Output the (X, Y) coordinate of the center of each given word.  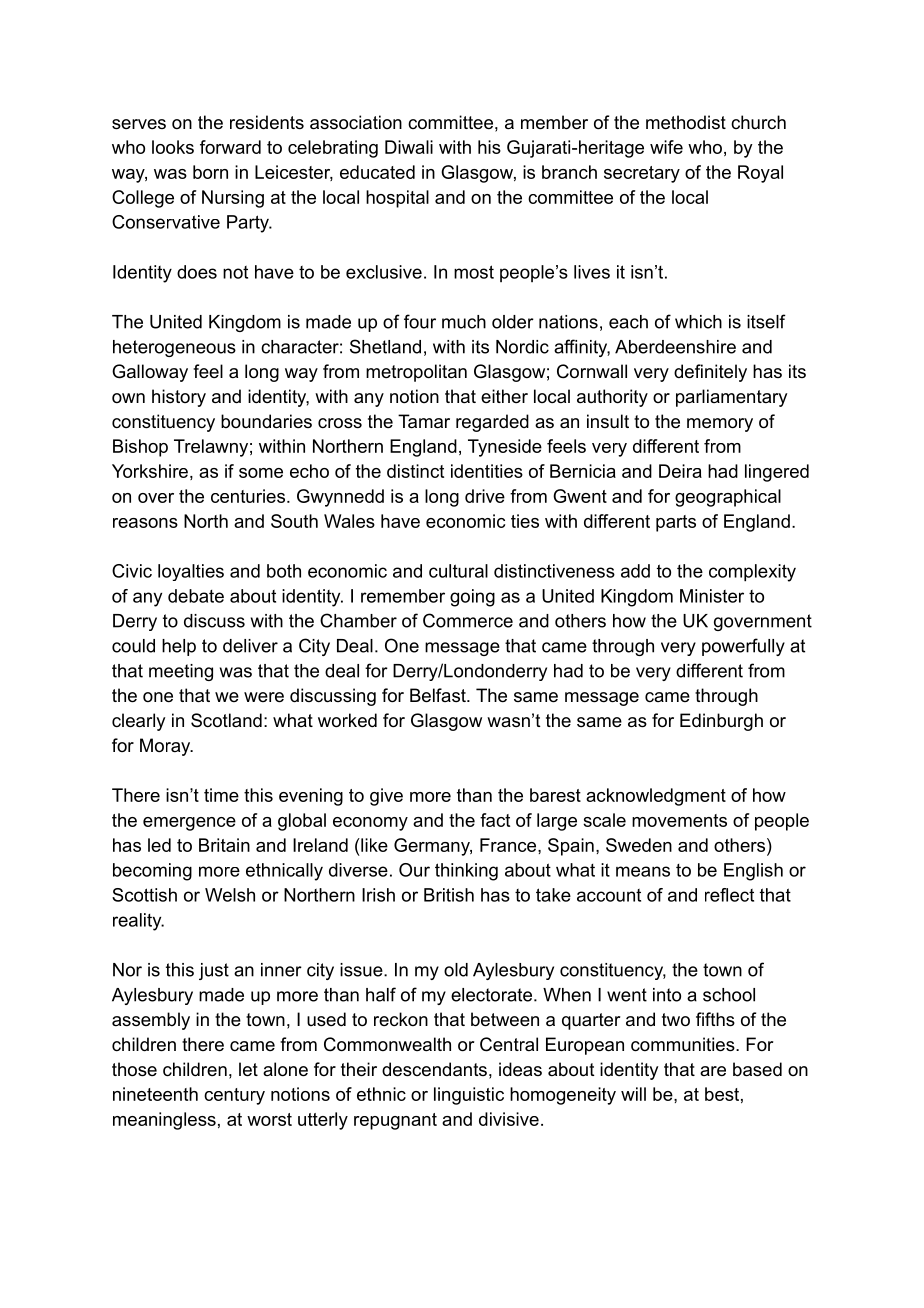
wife (666, 147)
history (179, 398)
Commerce (468, 620)
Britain (224, 845)
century (234, 1096)
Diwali (409, 147)
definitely (710, 373)
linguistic (469, 1096)
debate (196, 596)
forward (230, 147)
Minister (712, 596)
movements (679, 820)
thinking (466, 872)
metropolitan (416, 373)
